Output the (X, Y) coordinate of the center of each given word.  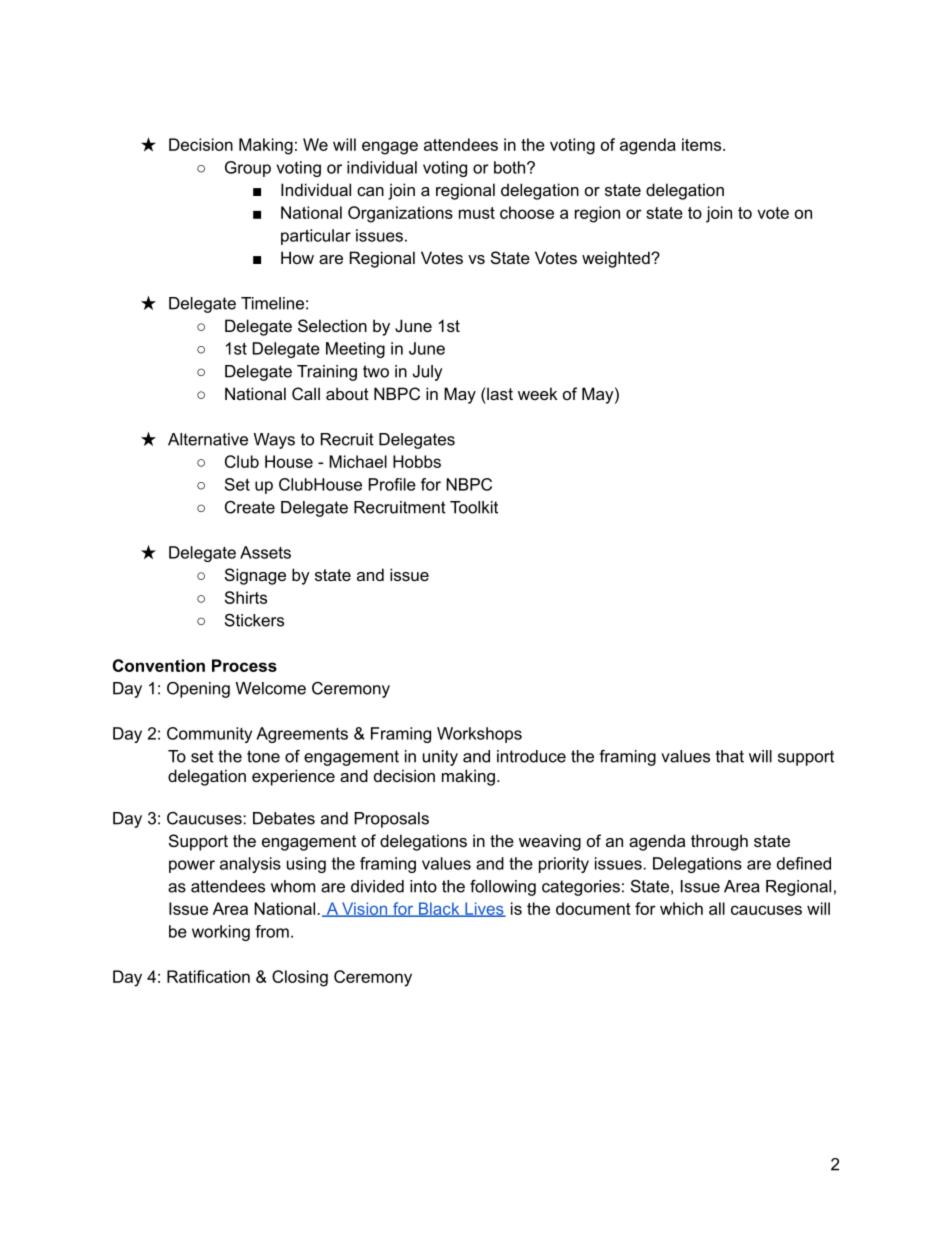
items (703, 144)
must (477, 213)
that (730, 756)
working (221, 933)
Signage (255, 576)
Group (248, 169)
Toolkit (474, 507)
